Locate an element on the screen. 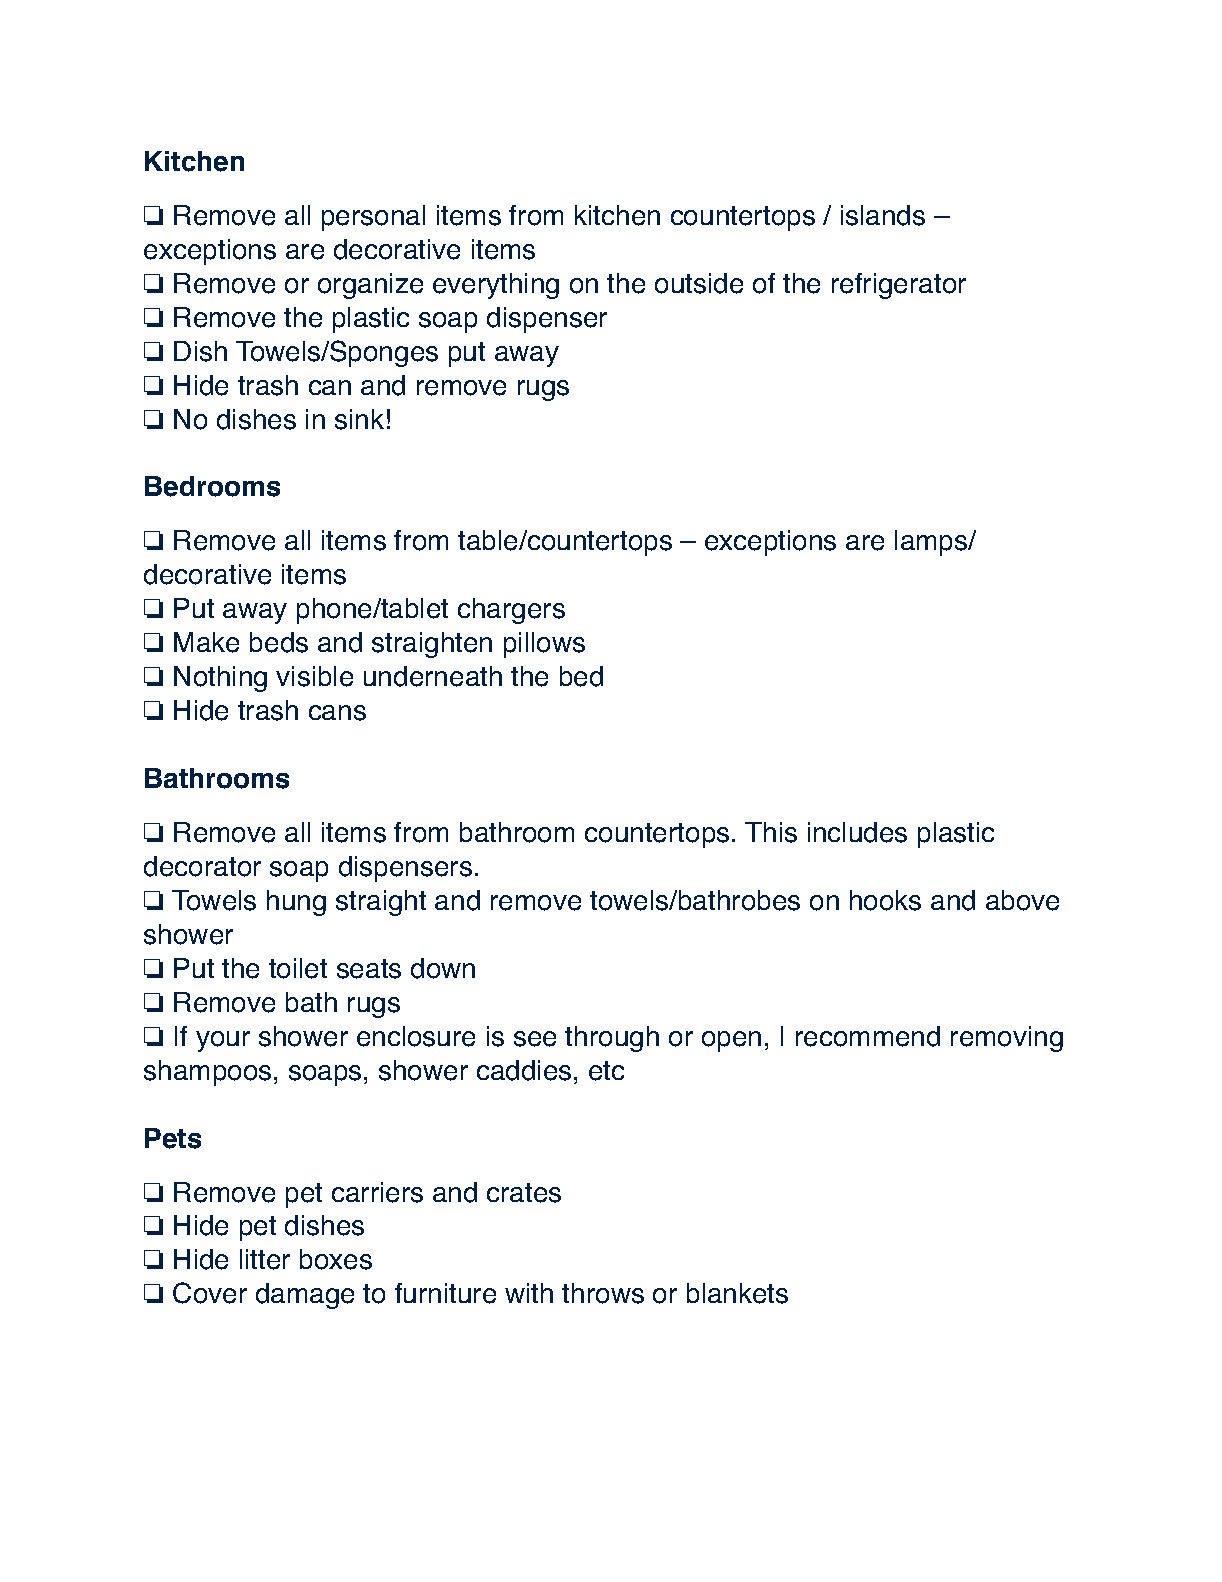 The height and width of the screenshot is (1582, 1222). underneath is located at coordinates (433, 676).
